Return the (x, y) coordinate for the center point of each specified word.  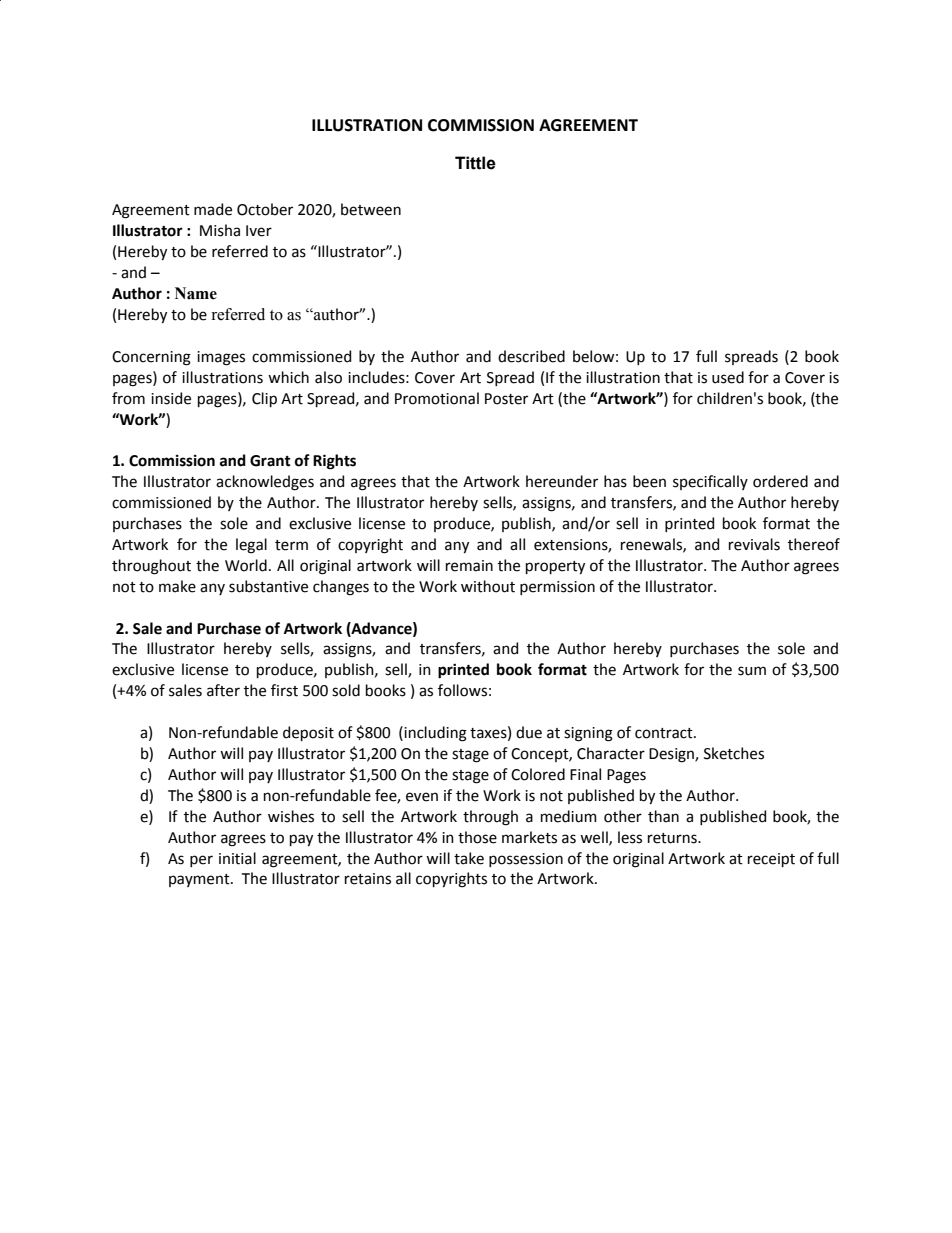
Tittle (475, 163)
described (531, 356)
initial (237, 858)
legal (251, 546)
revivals (754, 544)
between (371, 209)
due (529, 732)
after (223, 690)
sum (752, 671)
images (221, 358)
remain (469, 566)
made (213, 209)
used (728, 377)
